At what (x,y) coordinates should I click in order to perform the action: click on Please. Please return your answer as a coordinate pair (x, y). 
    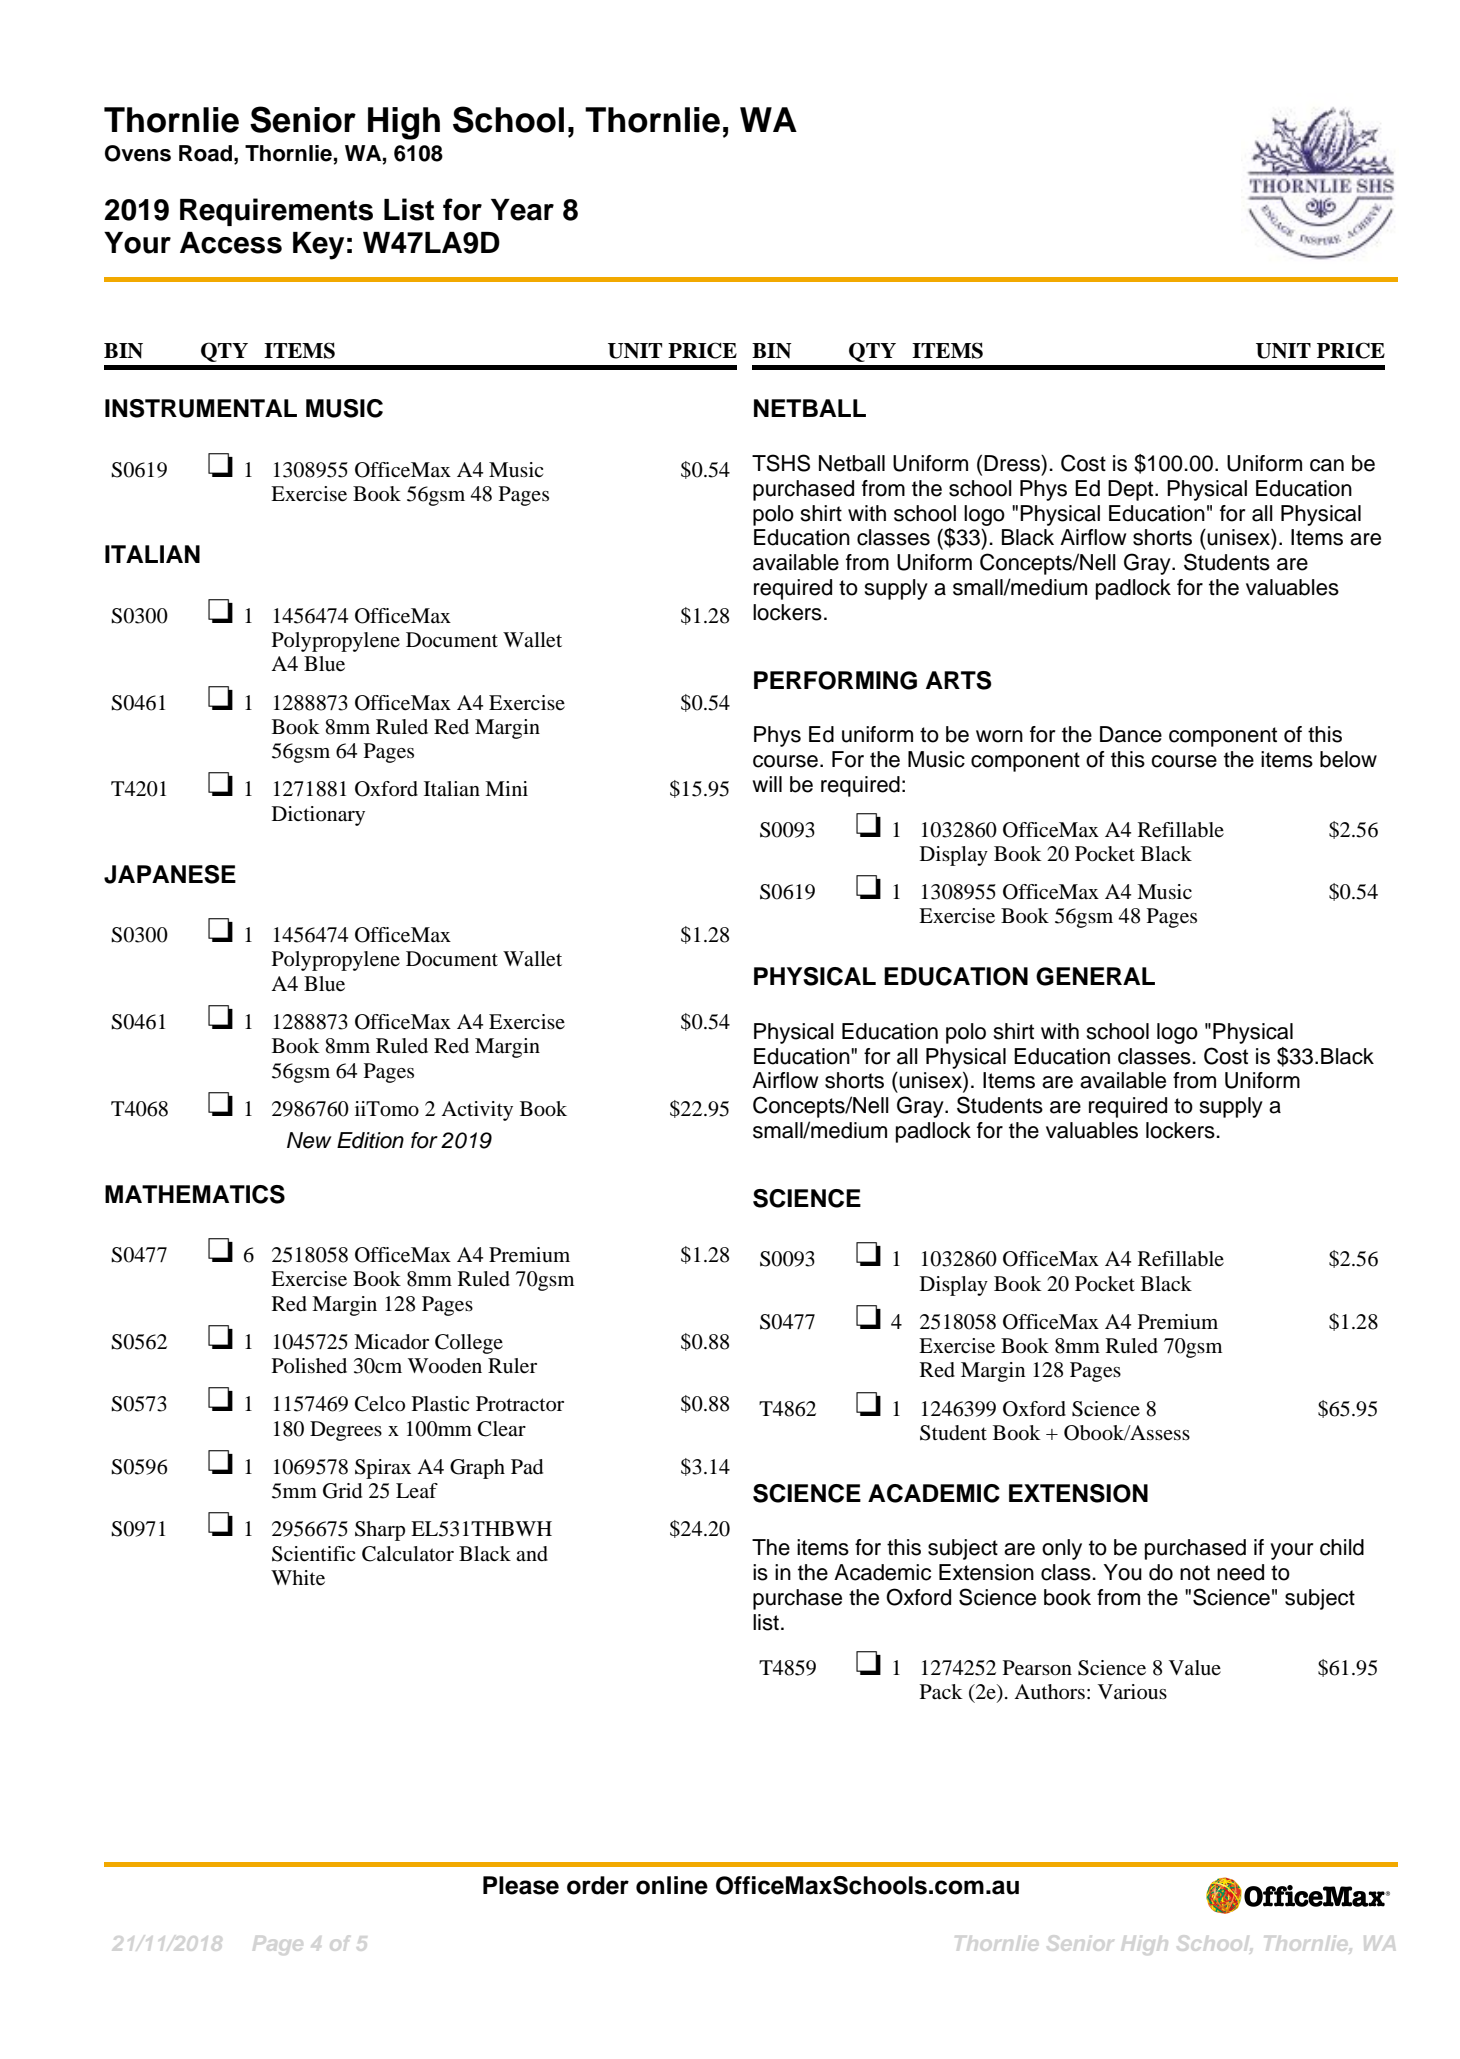
    Looking at the image, I should click on (521, 1885).
